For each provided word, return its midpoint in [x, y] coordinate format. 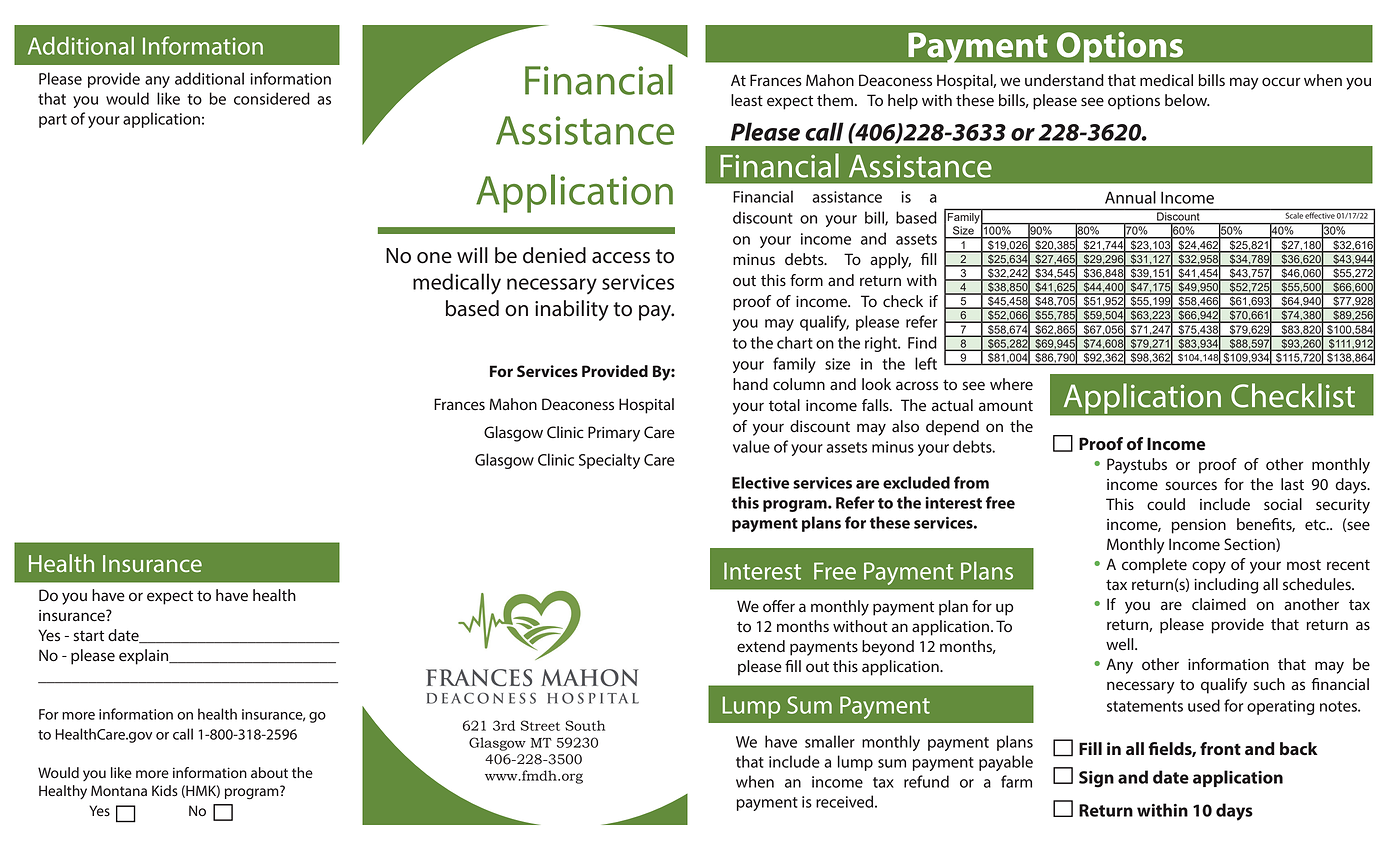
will [472, 255]
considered [272, 98]
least [747, 100]
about [269, 773]
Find [922, 342]
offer [779, 606]
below [1187, 100]
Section [1250, 545]
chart [795, 342]
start [88, 636]
